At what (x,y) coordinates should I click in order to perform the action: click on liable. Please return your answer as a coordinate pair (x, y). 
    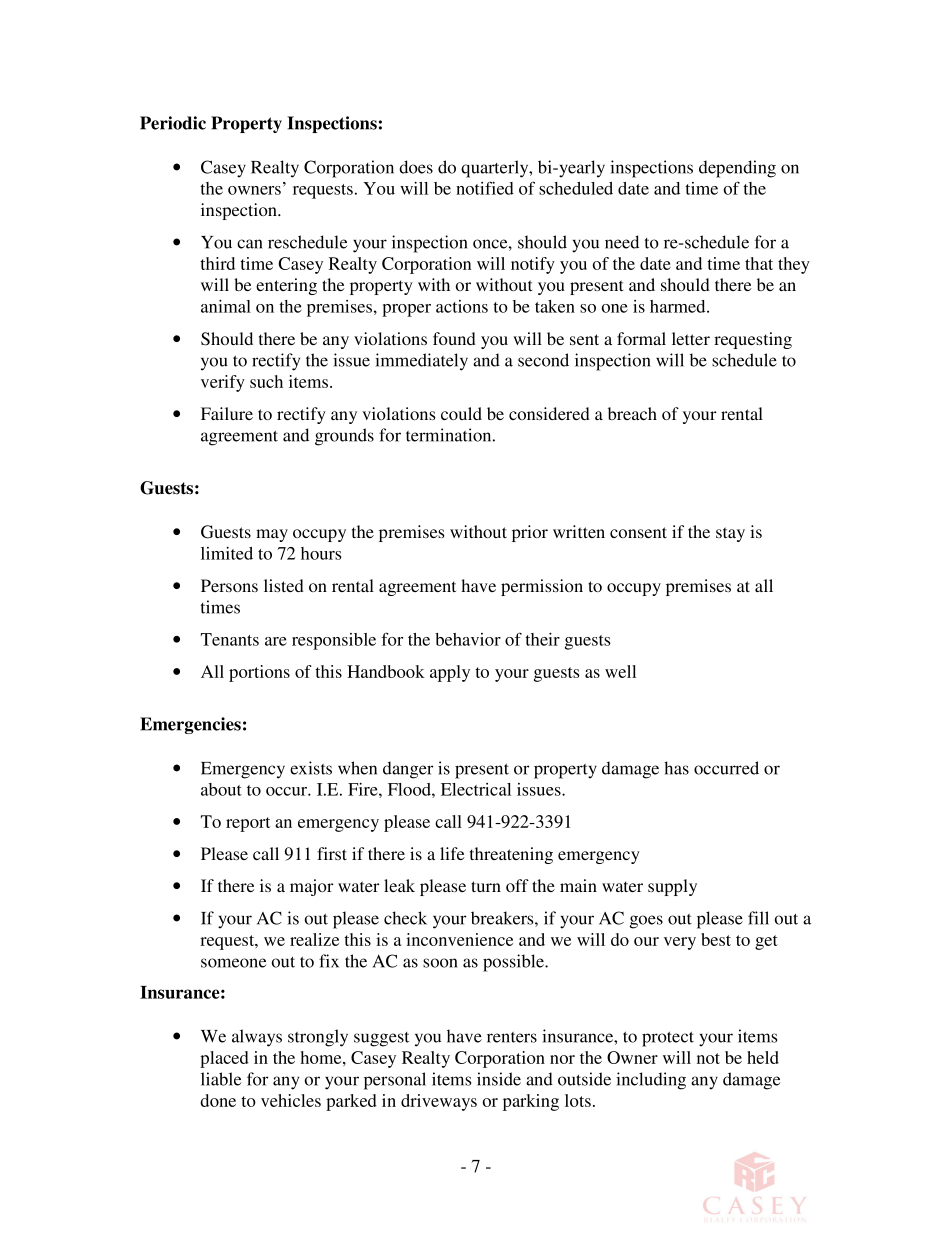
    Looking at the image, I should click on (221, 1079).
